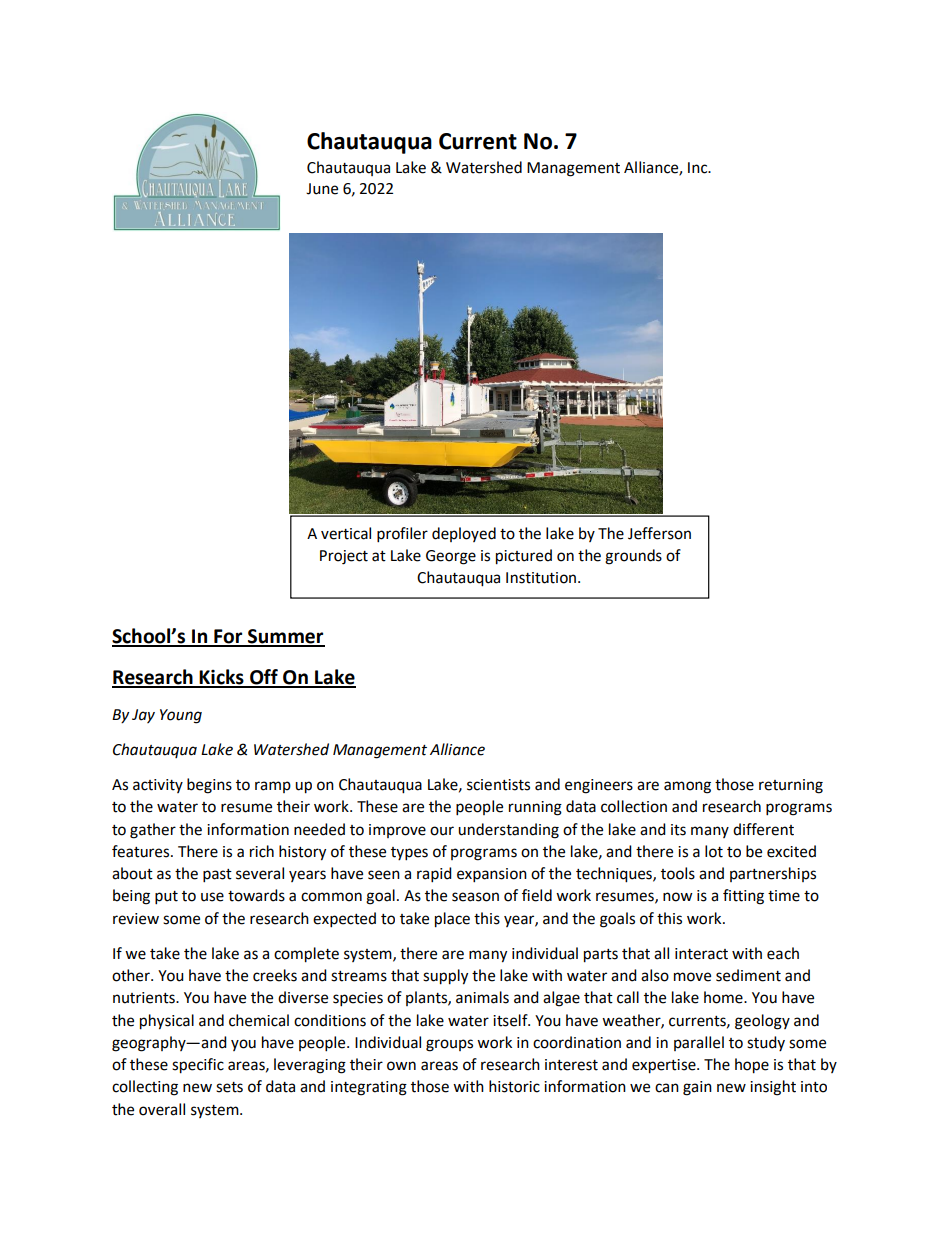  What do you see at coordinates (699, 168) in the screenshot?
I see `Inc` at bounding box center [699, 168].
